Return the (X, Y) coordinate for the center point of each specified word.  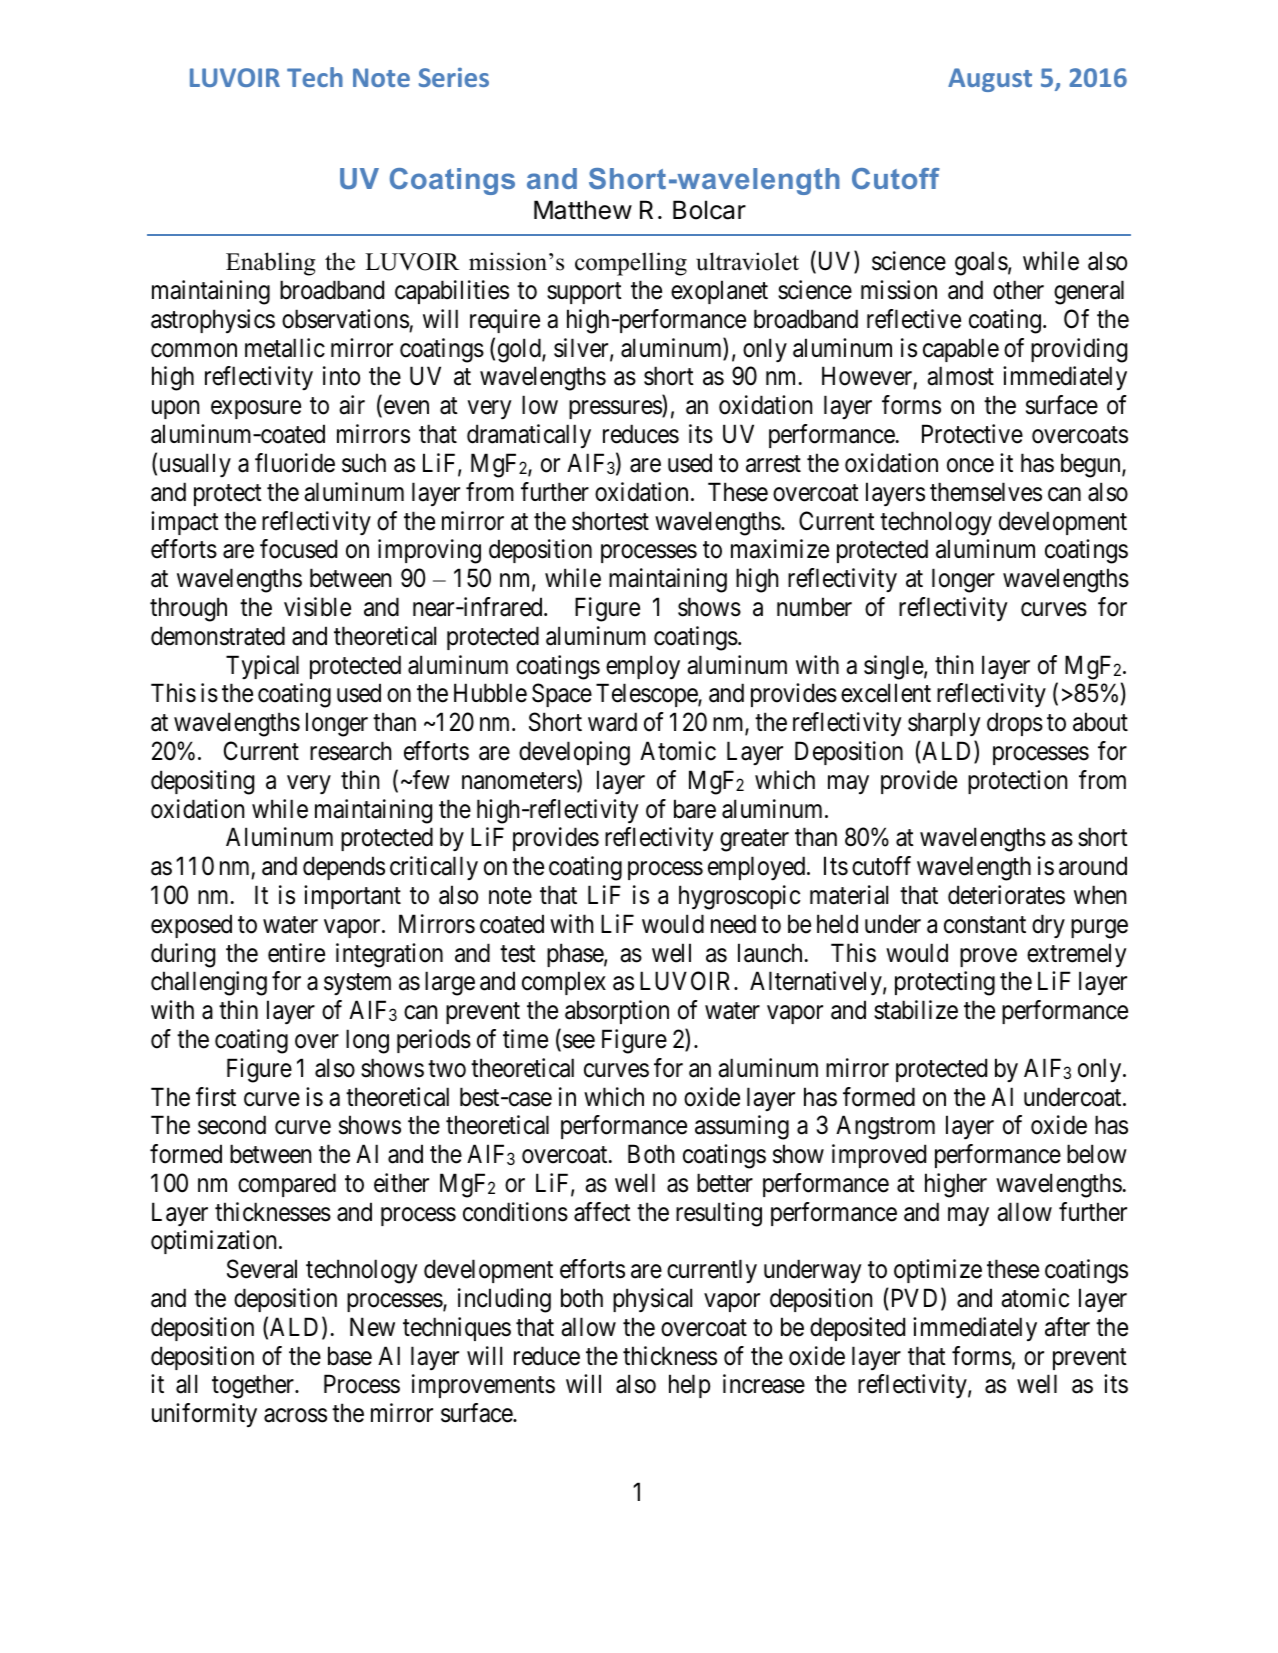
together (254, 1386)
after (1067, 1327)
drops (1015, 724)
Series (454, 77)
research (350, 751)
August (990, 80)
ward (612, 722)
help (689, 1386)
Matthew (583, 210)
